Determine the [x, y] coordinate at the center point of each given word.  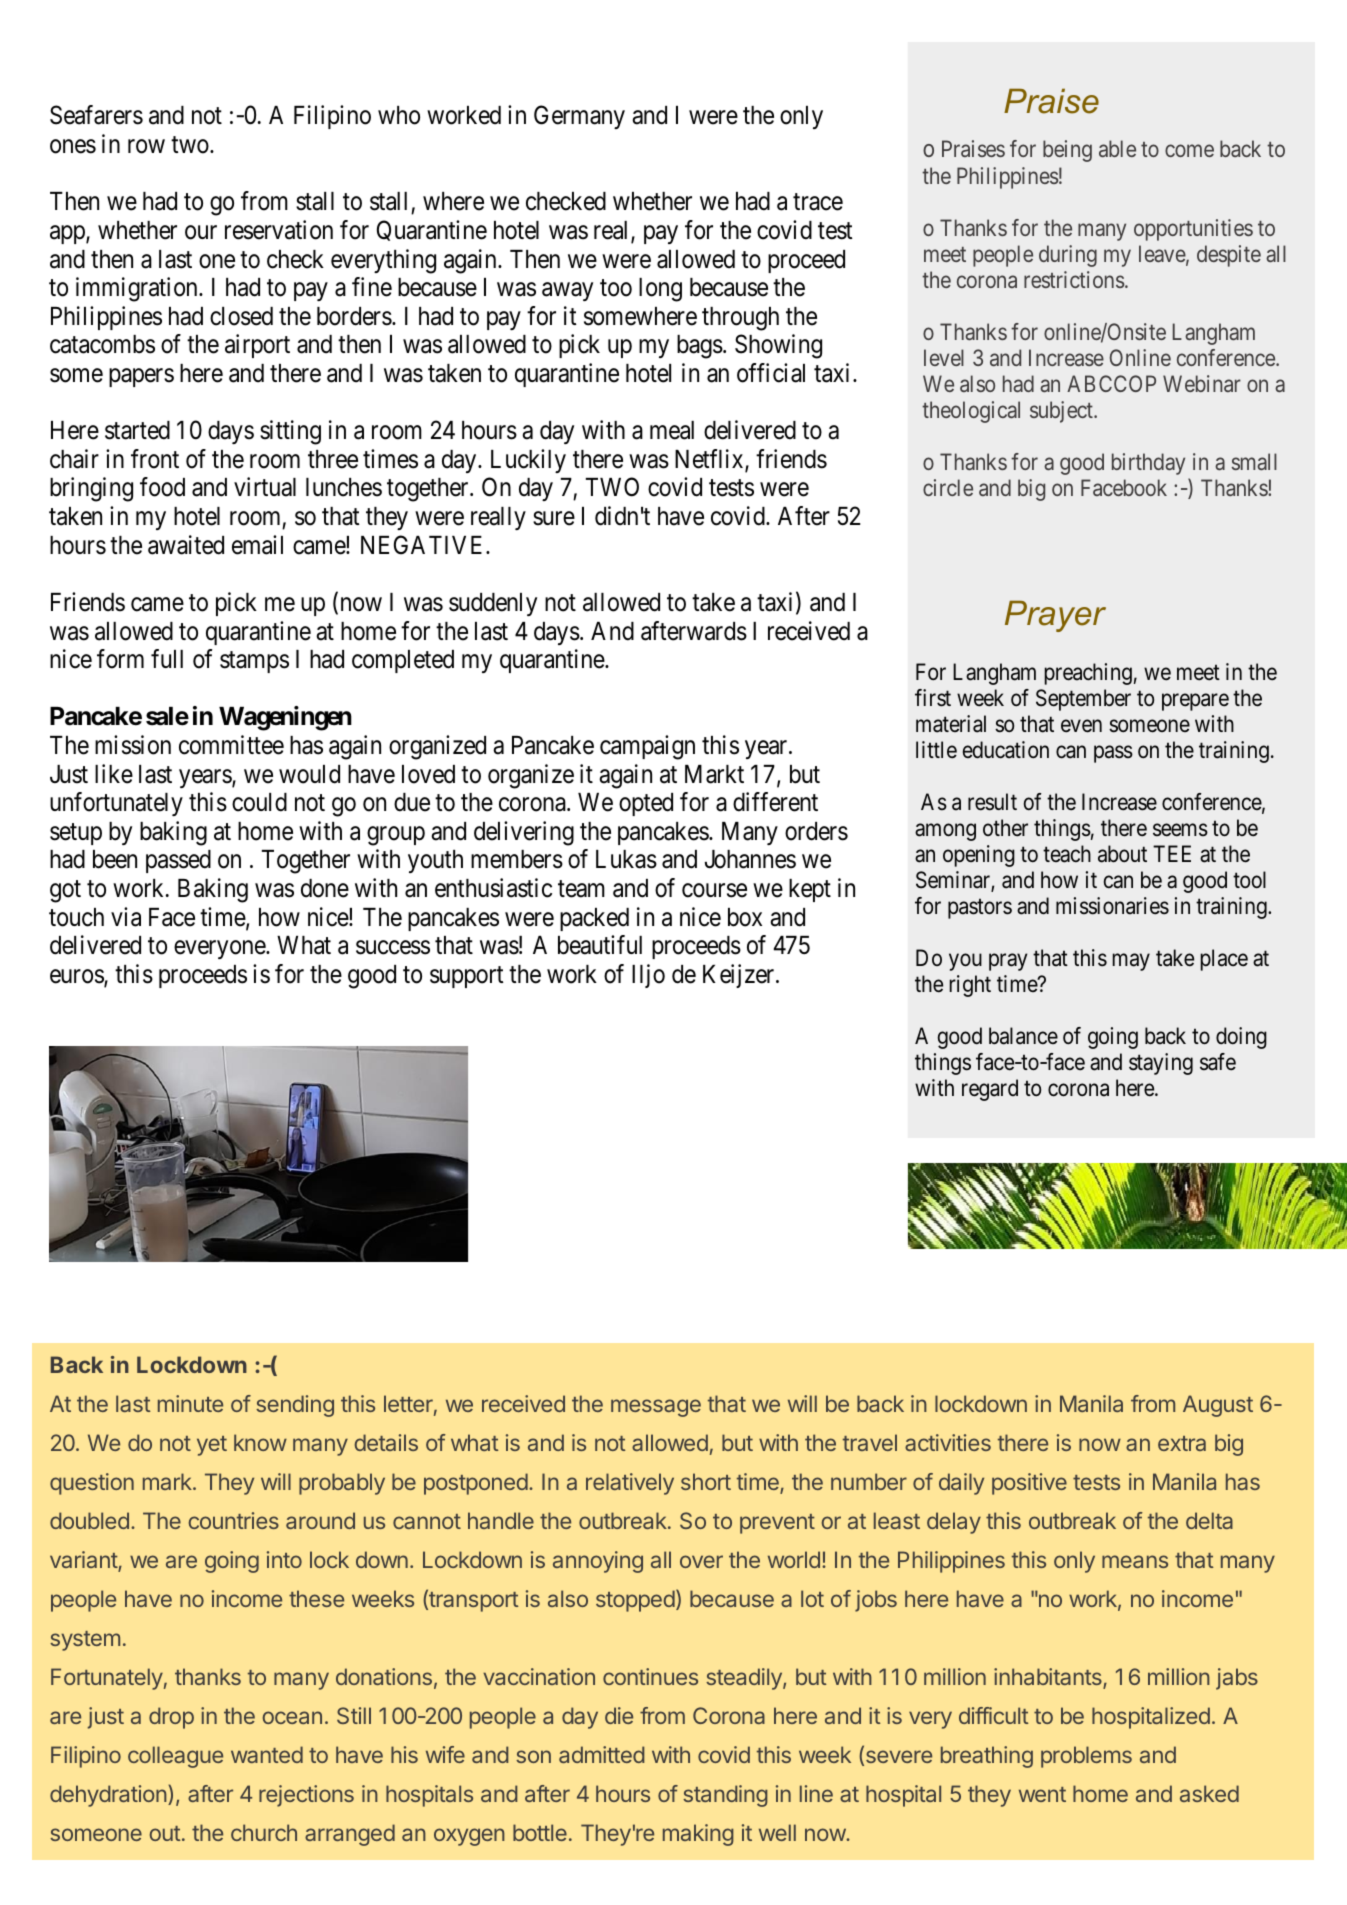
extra [1182, 1443]
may [1131, 962]
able [1117, 148]
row [146, 146]
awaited [186, 545]
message [656, 1408]
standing [725, 1796]
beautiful [600, 945]
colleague [175, 1757]
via [126, 917]
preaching [1088, 674]
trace [818, 202]
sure [554, 518]
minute [190, 1403]
